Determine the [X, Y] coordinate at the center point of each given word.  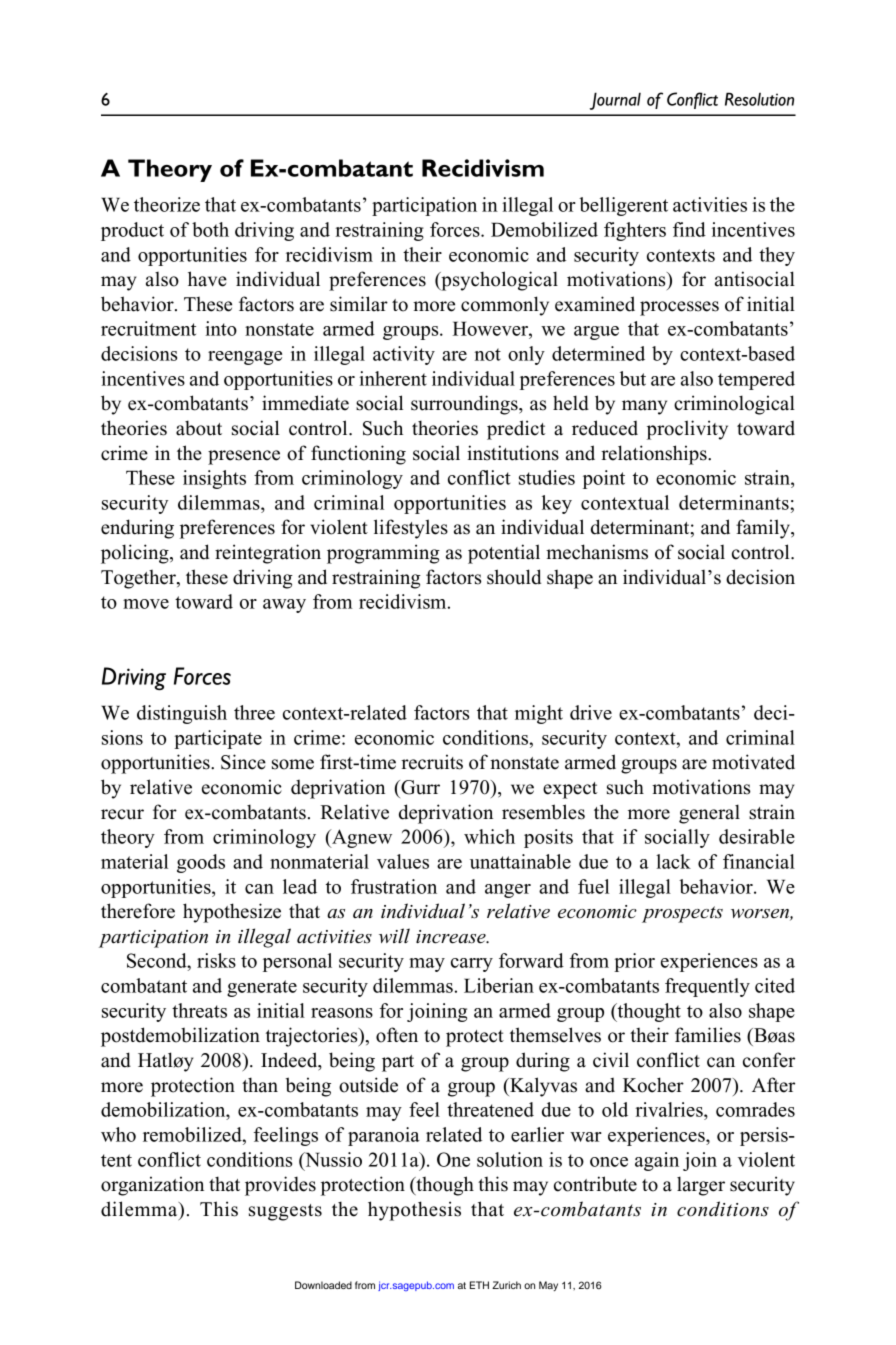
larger [701, 1186]
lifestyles [411, 529]
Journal [615, 101]
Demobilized [544, 229]
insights [214, 479]
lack [673, 861]
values [403, 861]
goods [201, 863]
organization [152, 1186]
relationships [655, 455]
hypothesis [414, 1211]
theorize [167, 204]
